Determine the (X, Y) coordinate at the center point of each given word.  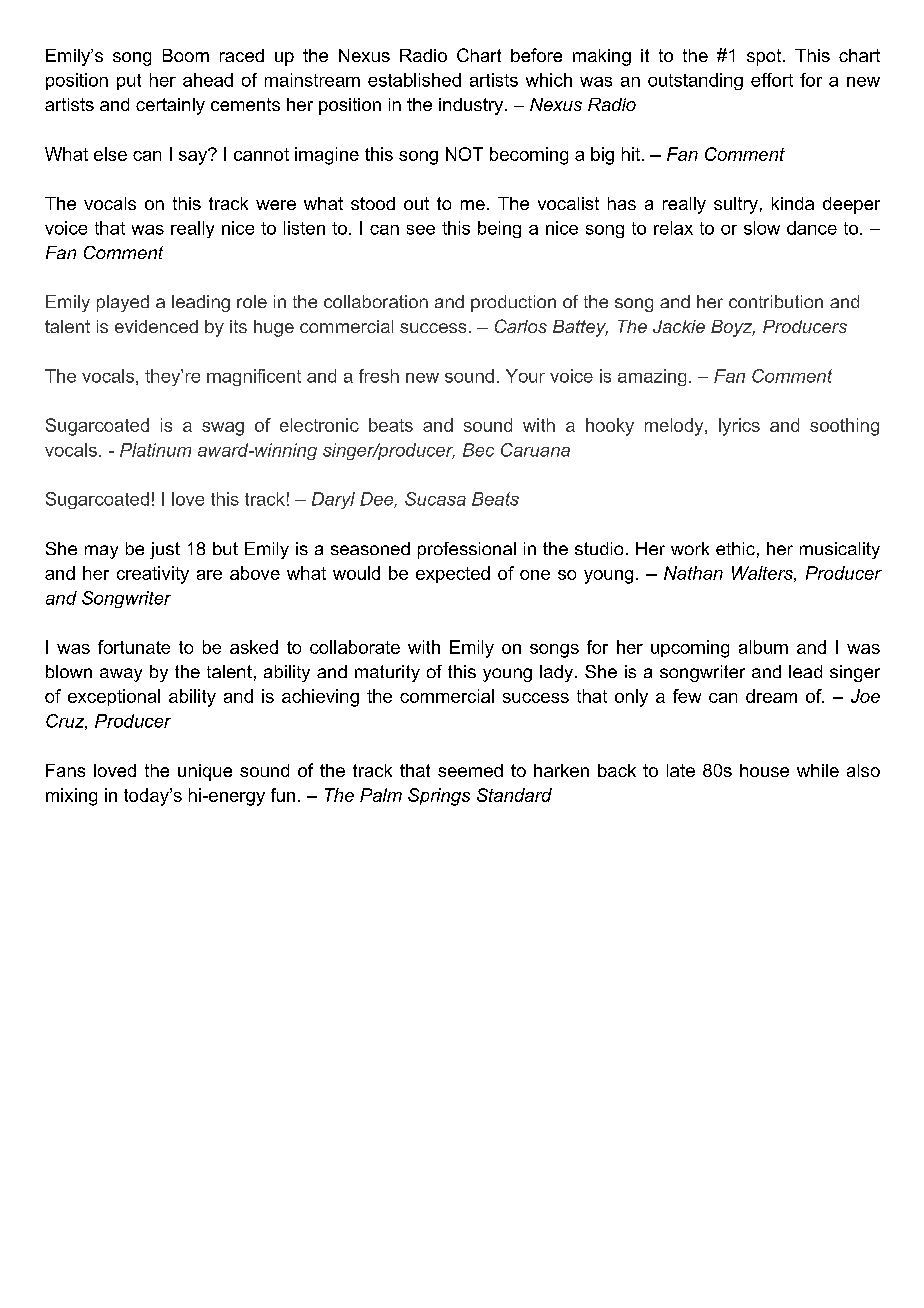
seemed (470, 770)
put (129, 82)
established (414, 80)
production (513, 303)
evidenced (156, 326)
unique (205, 772)
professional (467, 550)
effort (772, 80)
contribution (776, 301)
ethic (735, 548)
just (165, 550)
